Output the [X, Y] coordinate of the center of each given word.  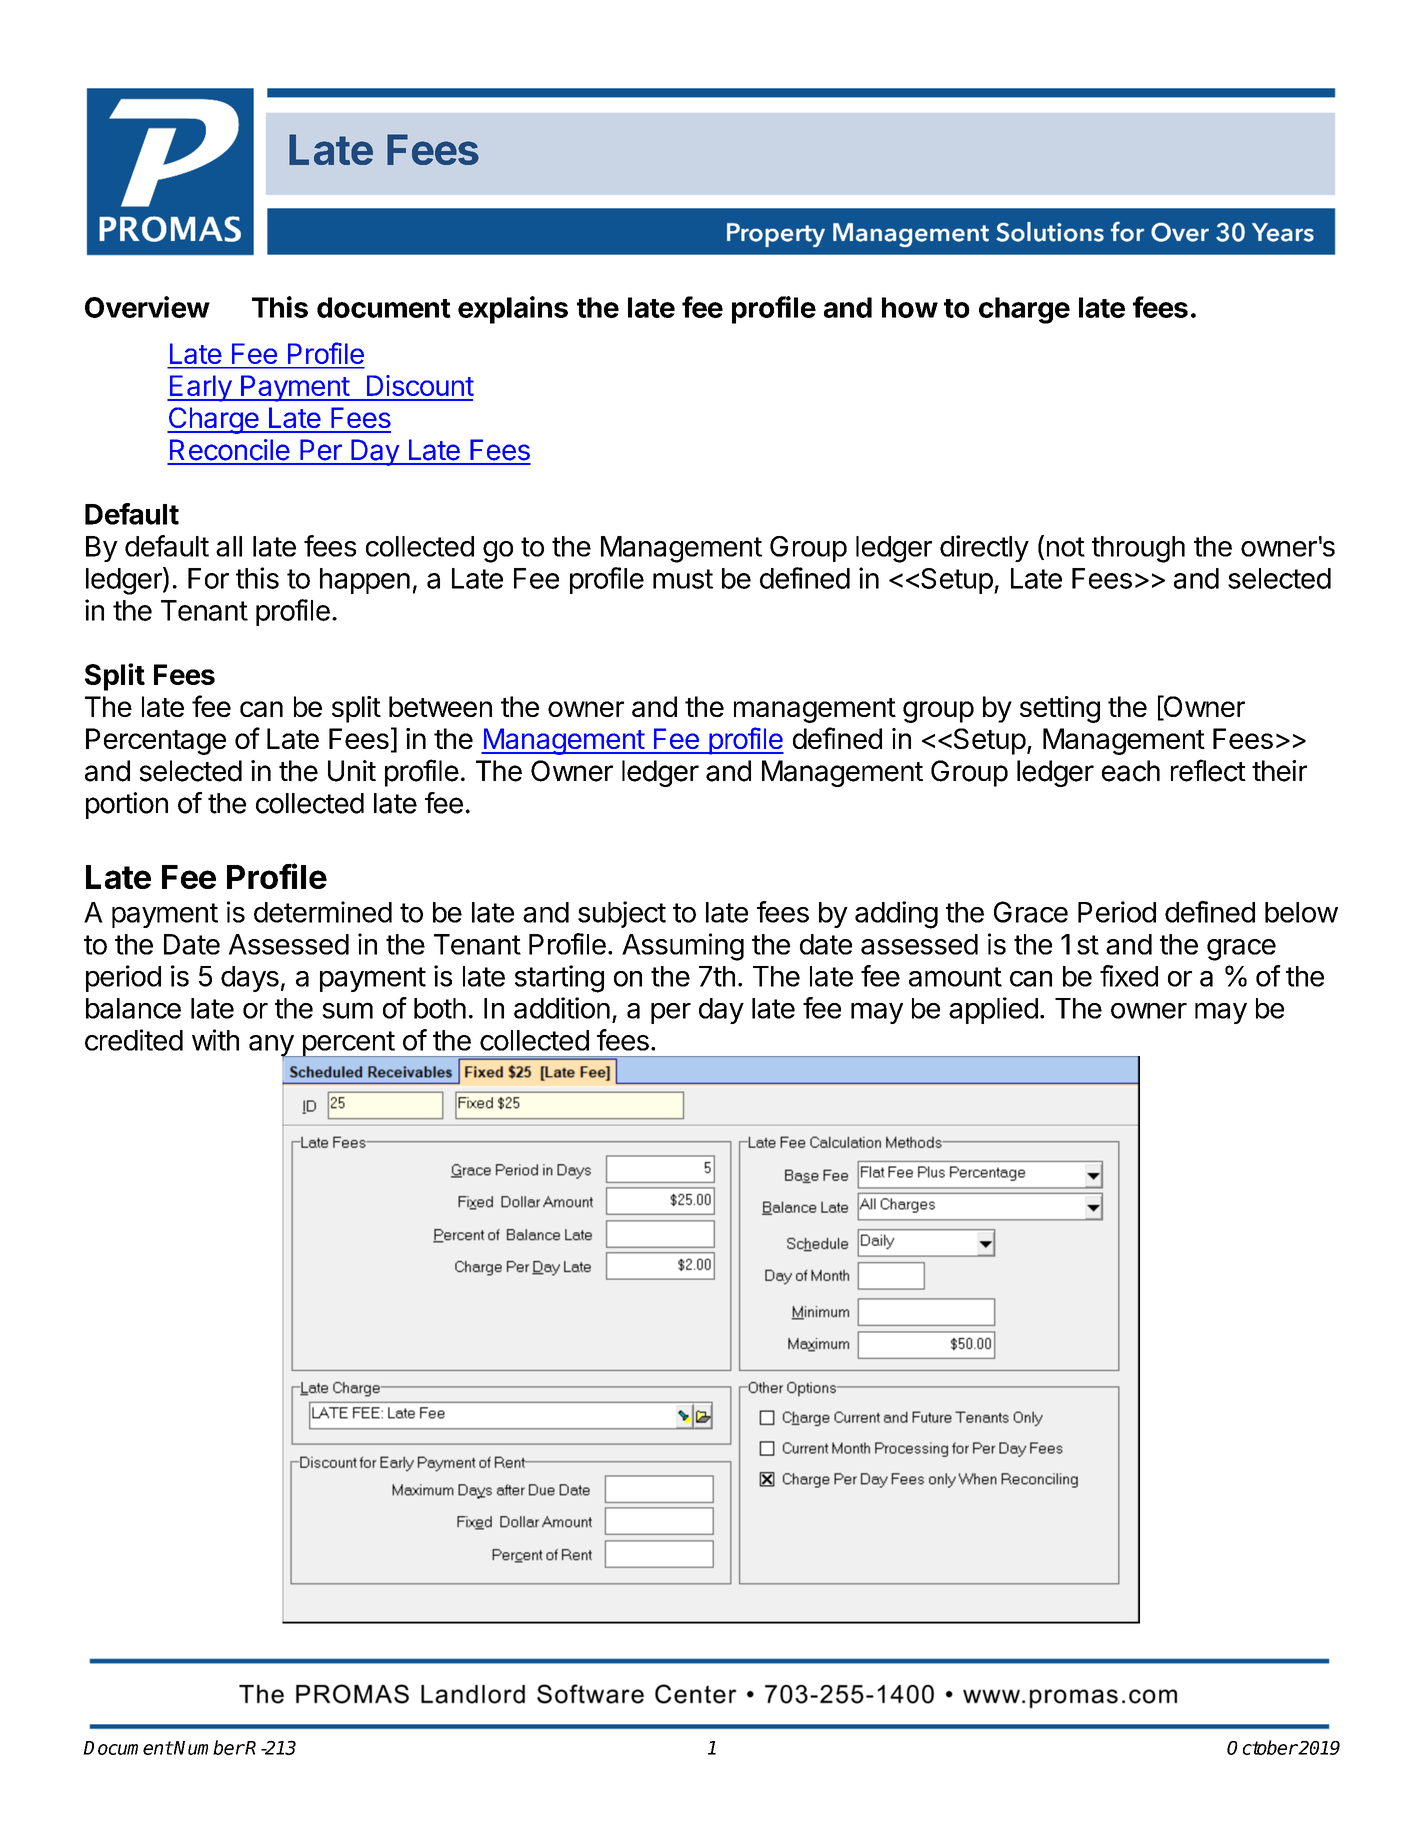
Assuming [683, 947]
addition [562, 1008]
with [215, 1040]
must [683, 579]
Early [200, 388]
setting [1060, 709]
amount [955, 977]
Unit [352, 771]
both [440, 1008]
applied [993, 1010]
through [1138, 549]
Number [209, 1747]
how [910, 307]
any [272, 1047]
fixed [1129, 976]
